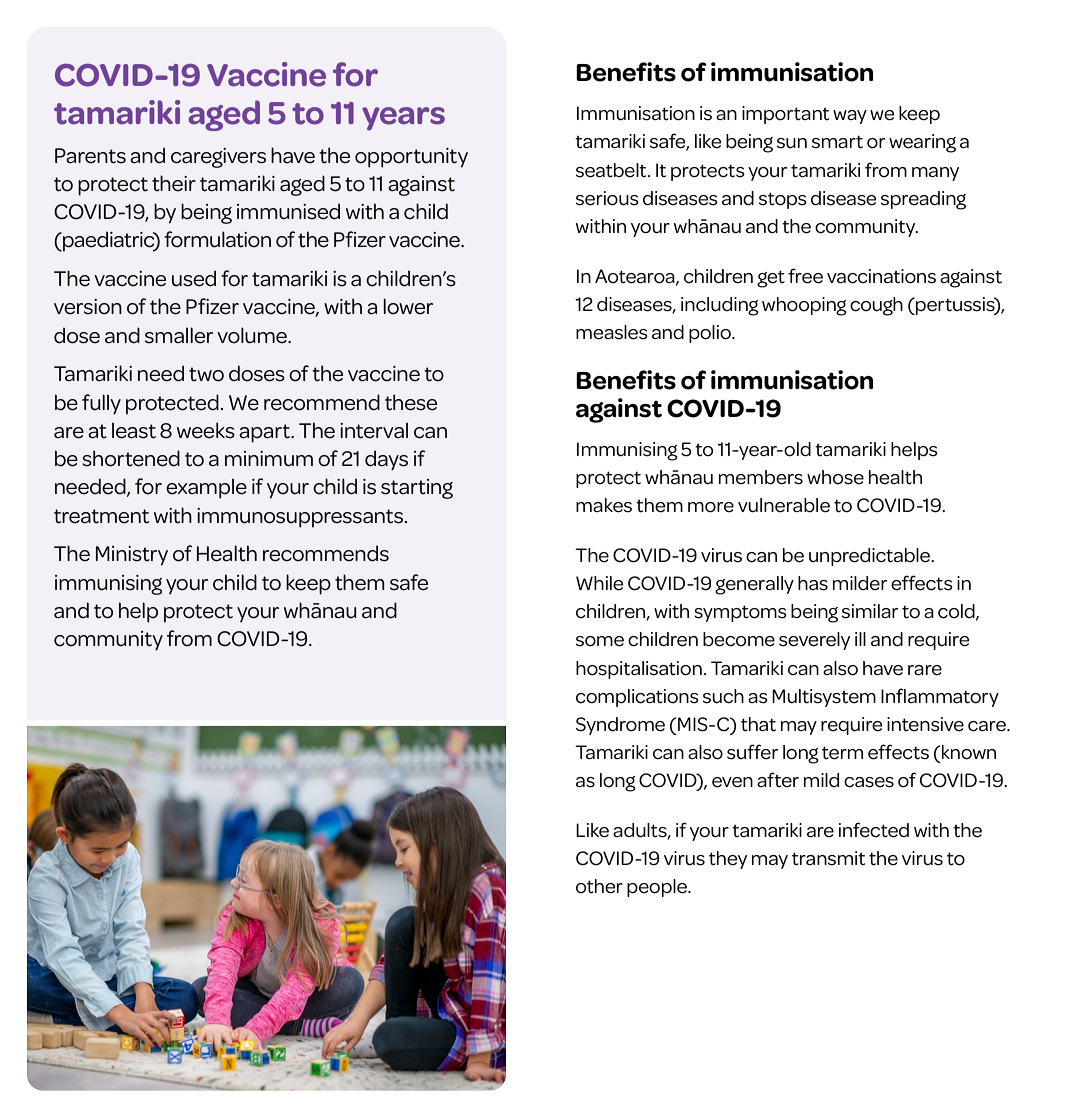 This image has height=1120, width=1066. I want to click on smart, so click(837, 142).
